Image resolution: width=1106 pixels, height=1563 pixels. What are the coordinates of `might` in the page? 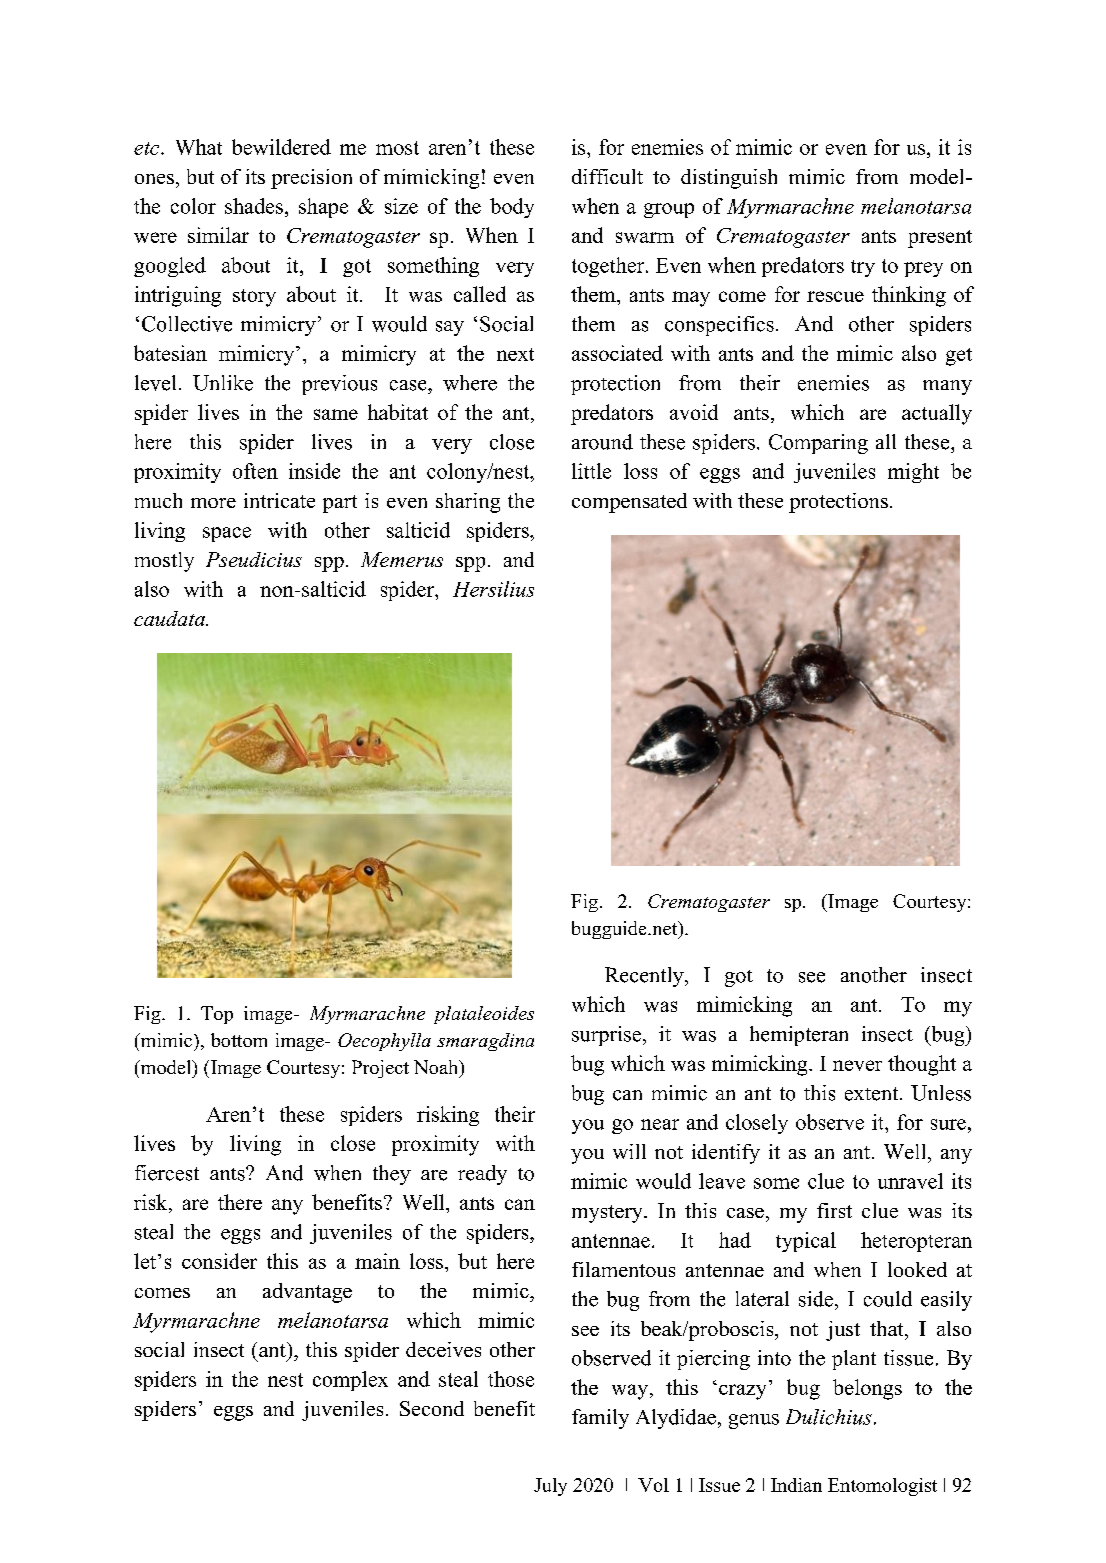 It's located at (913, 473).
